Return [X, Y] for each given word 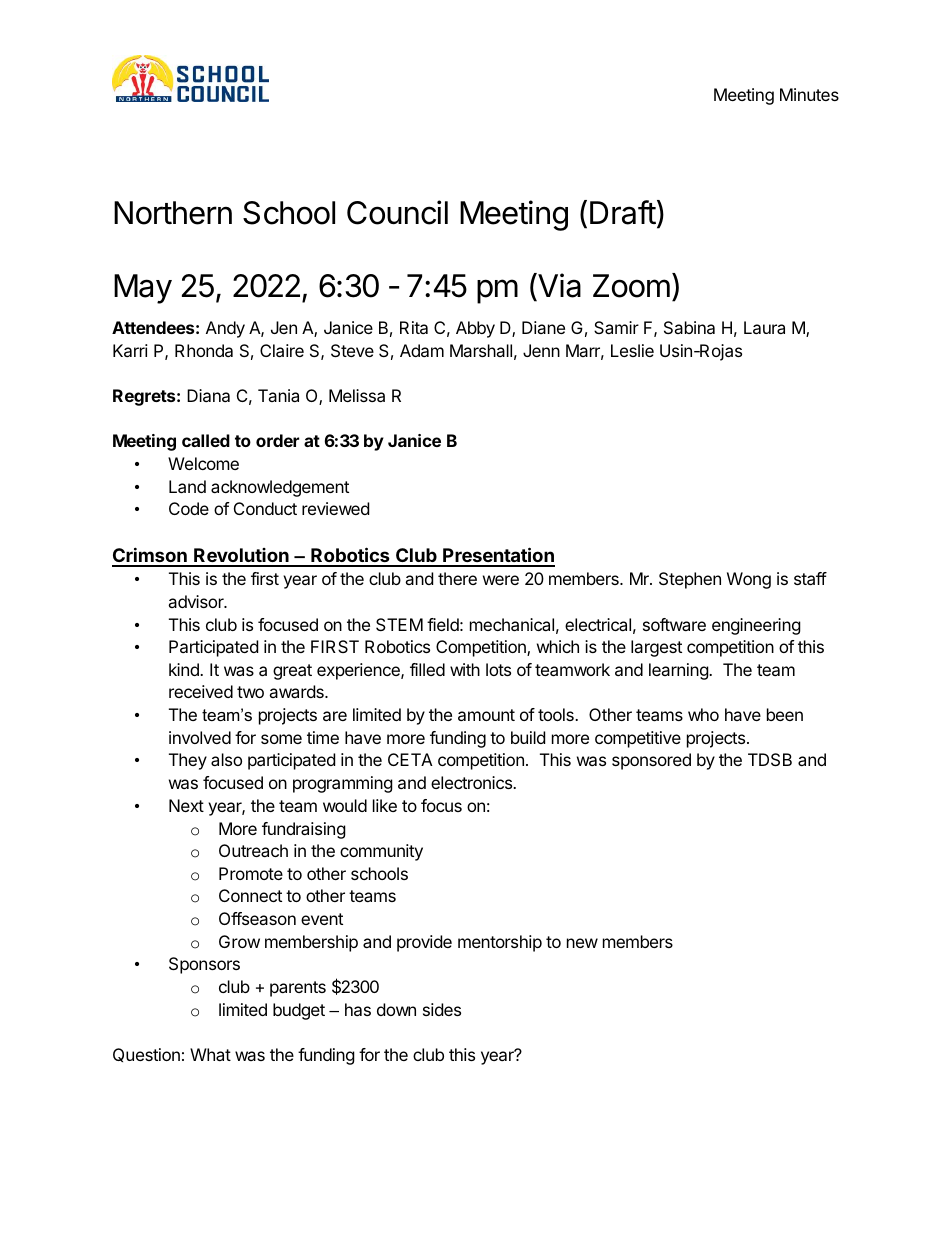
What [210, 1054]
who [703, 714]
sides [442, 1009]
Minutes [809, 94]
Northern [173, 213]
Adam [422, 350]
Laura [764, 327]
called [206, 440]
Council [397, 212]
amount [486, 715]
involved [200, 737]
